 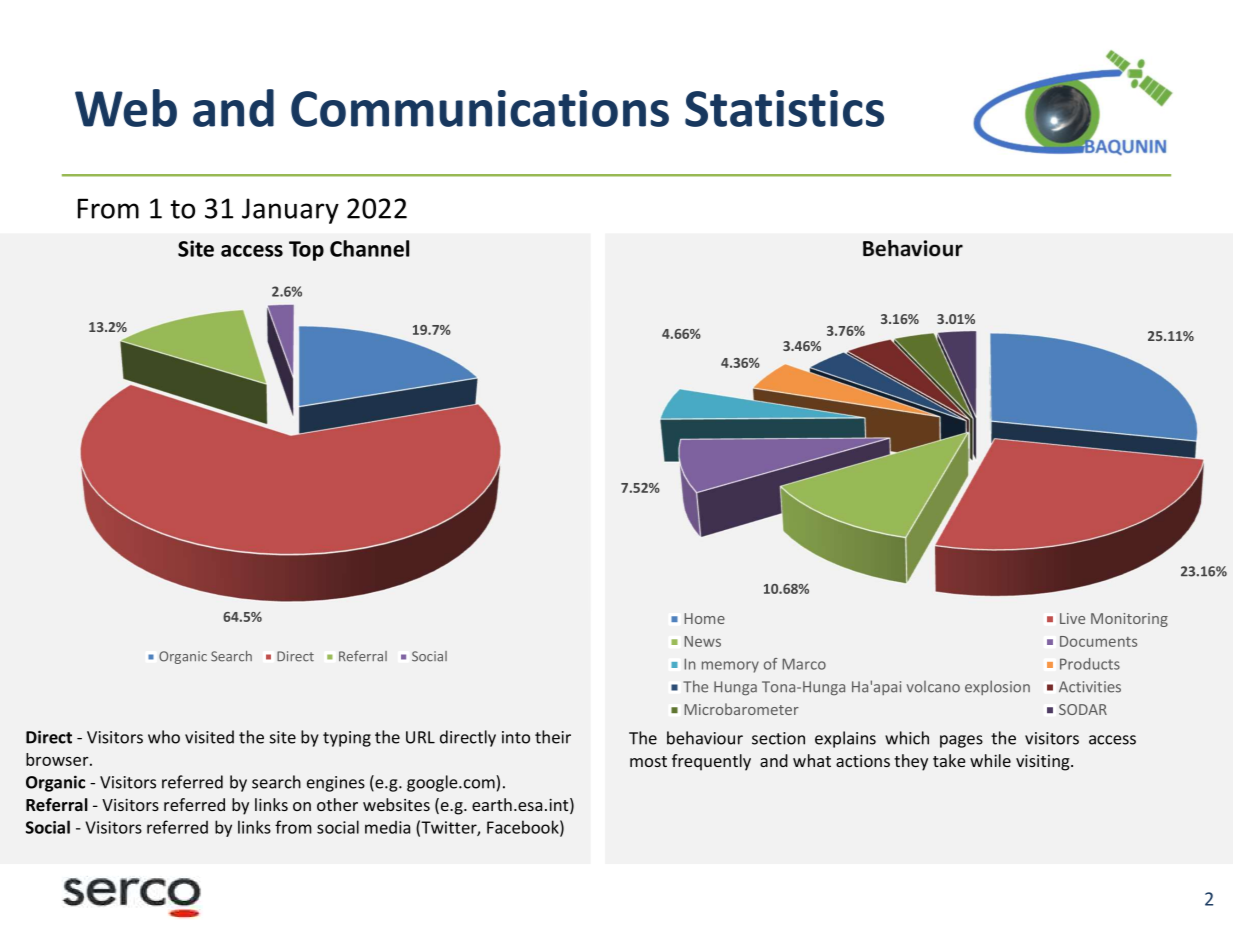 I want to click on Live, so click(x=1072, y=618).
